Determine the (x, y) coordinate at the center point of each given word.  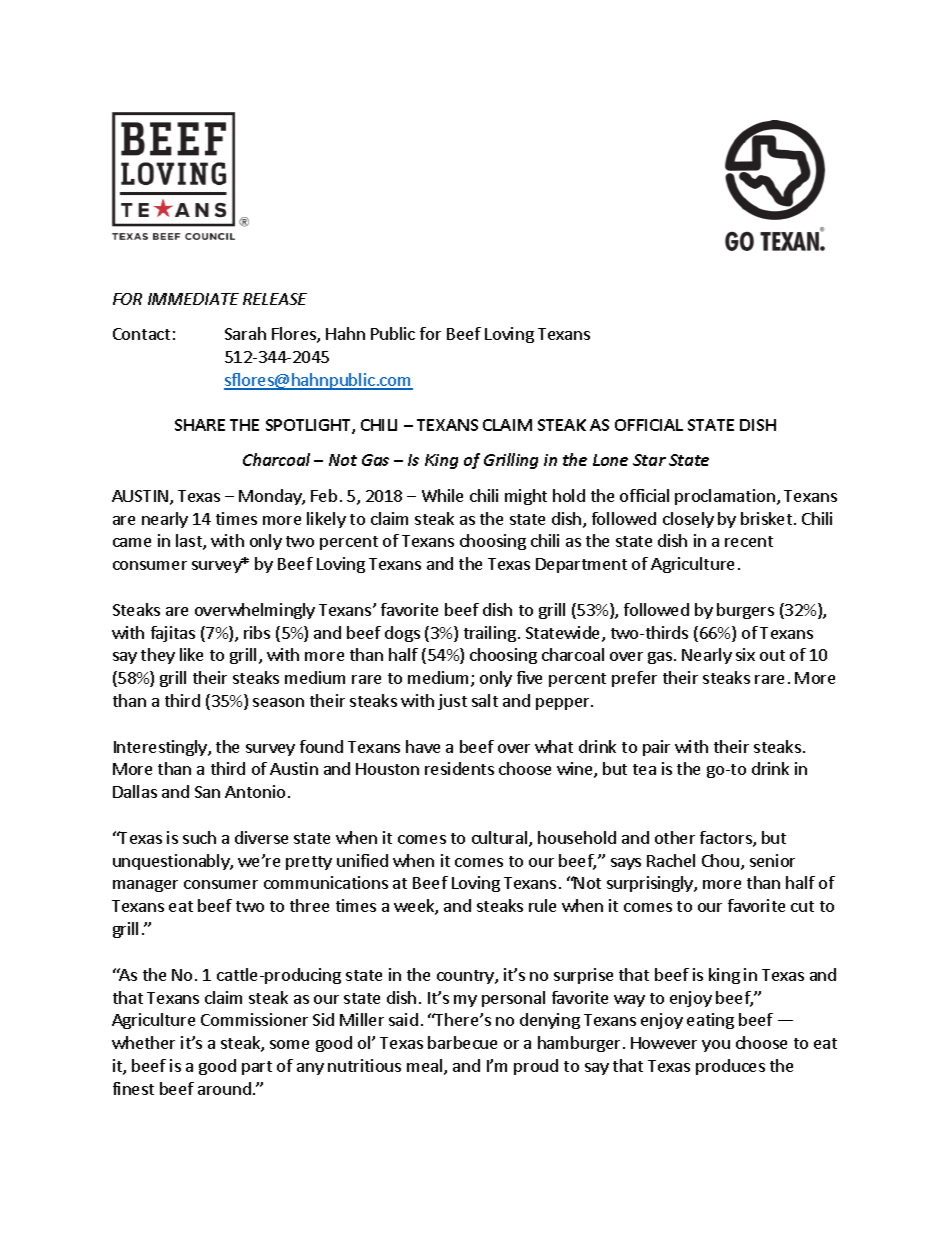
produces (730, 1067)
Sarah (245, 333)
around (224, 1088)
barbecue (462, 1042)
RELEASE (275, 299)
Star (649, 460)
